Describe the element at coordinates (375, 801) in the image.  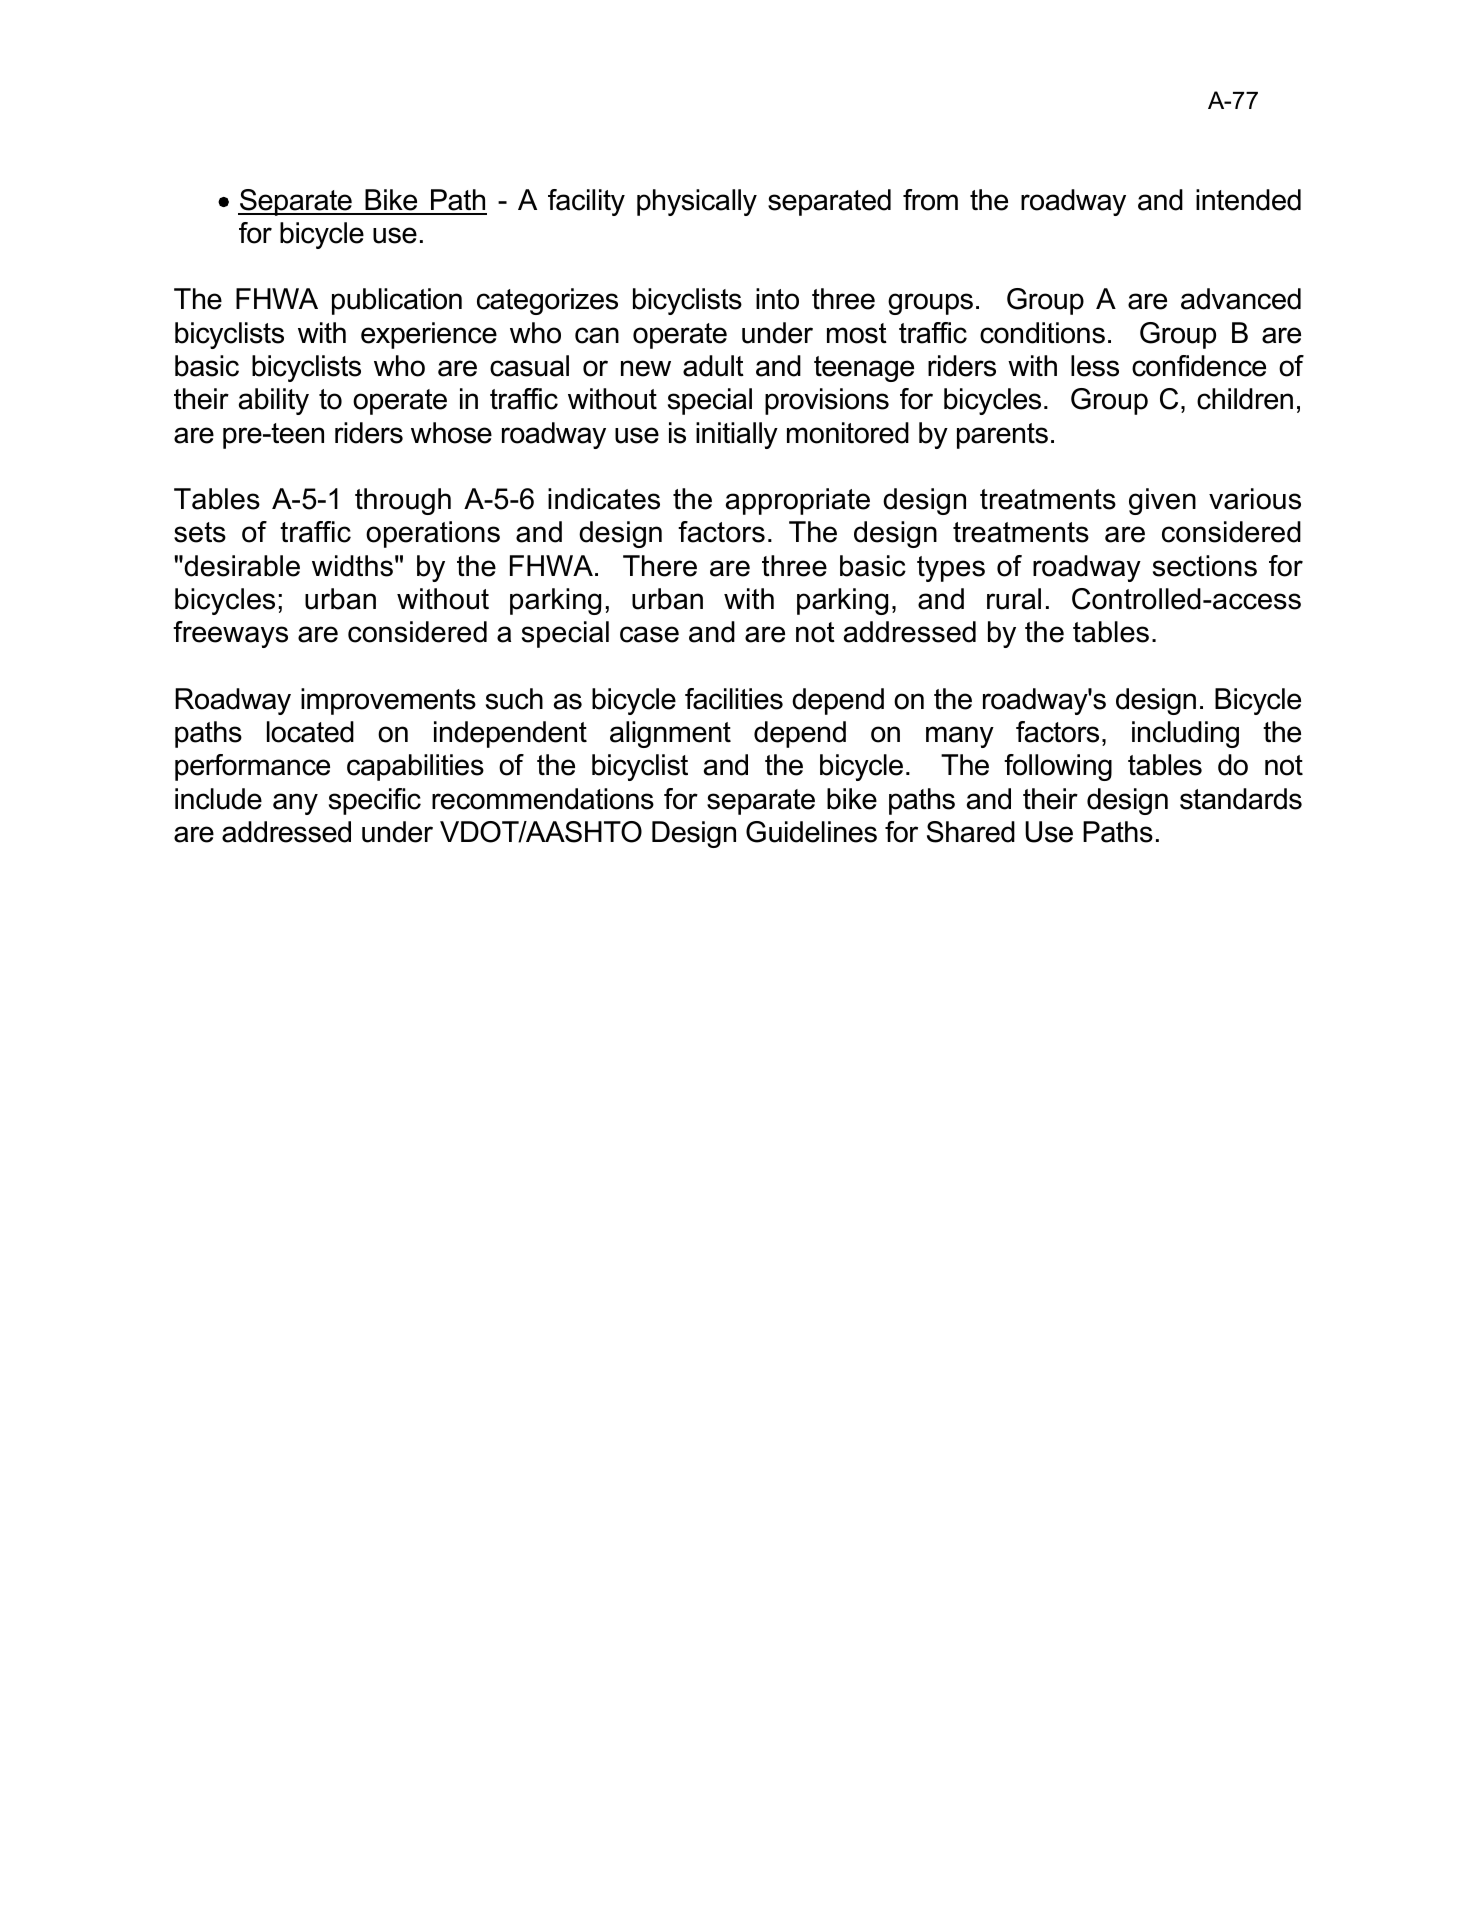
I see `specific` at that location.
